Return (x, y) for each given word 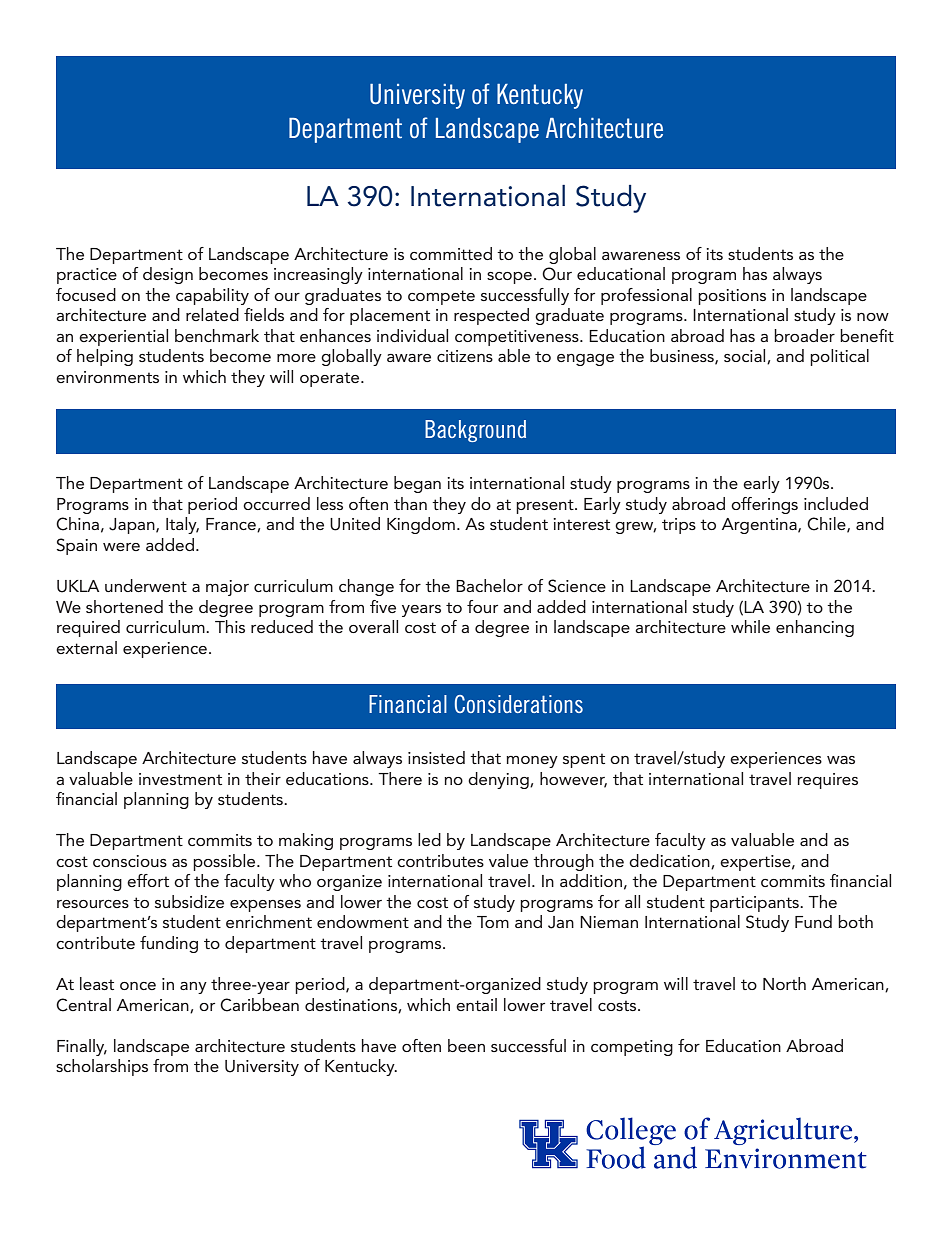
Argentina (760, 526)
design (168, 275)
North (784, 983)
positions (732, 297)
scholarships (102, 1067)
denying (499, 780)
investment (180, 779)
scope (509, 278)
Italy (182, 525)
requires (827, 781)
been (466, 1045)
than (410, 503)
